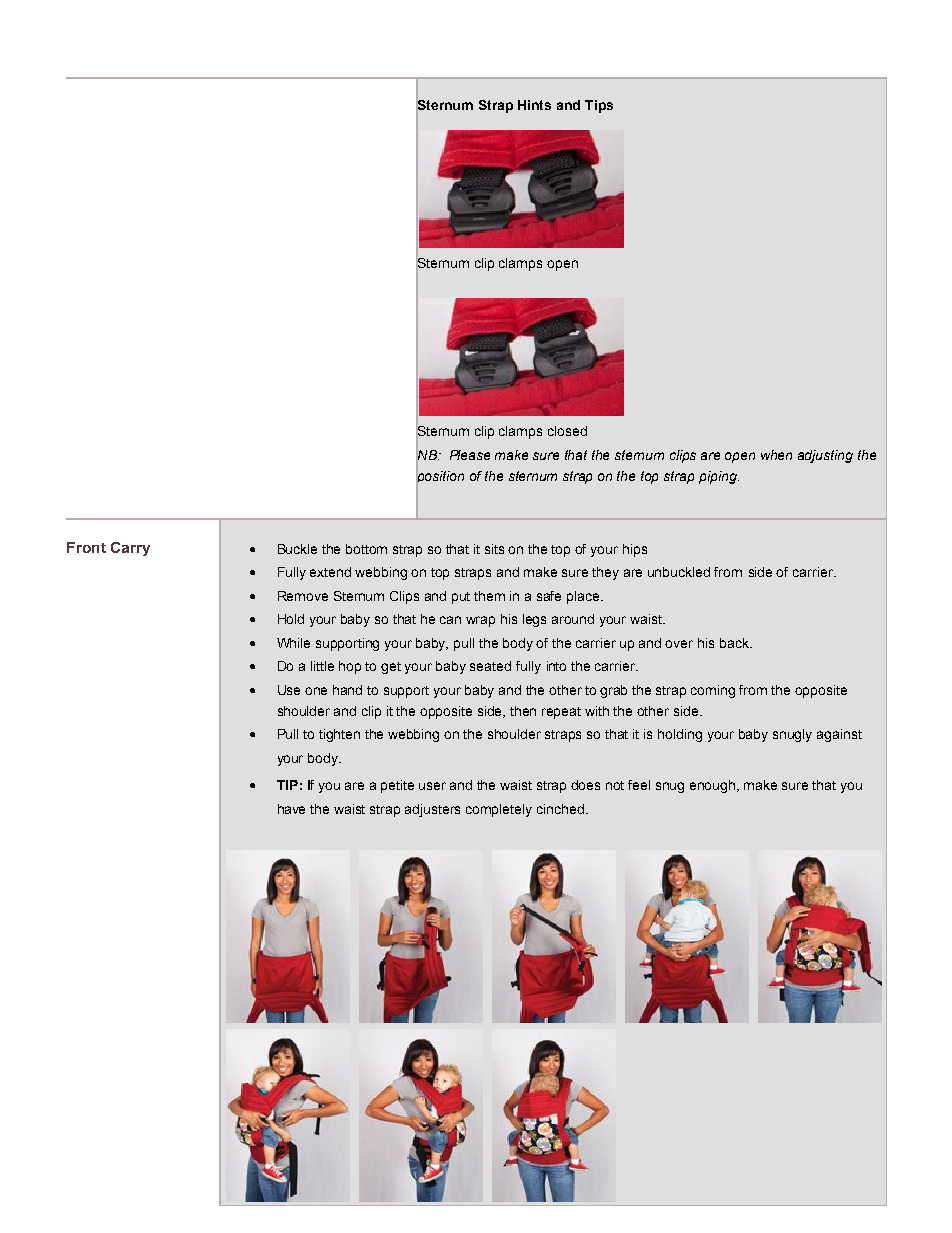 This image has height=1233, width=952. Describe the element at coordinates (470, 455) in the image. I see `Please` at that location.
